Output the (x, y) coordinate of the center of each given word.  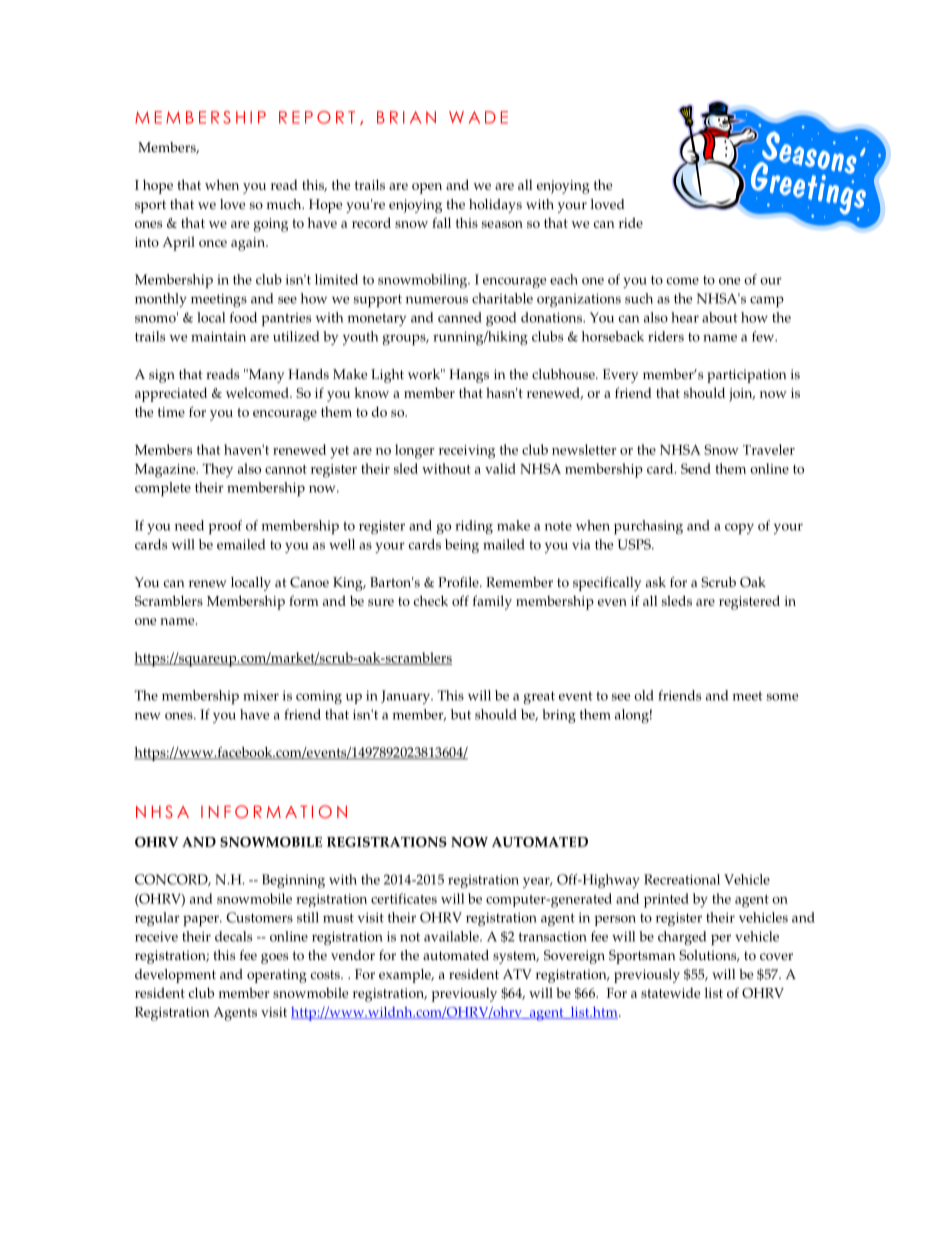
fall (441, 222)
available (452, 936)
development (175, 976)
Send (696, 468)
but (461, 714)
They (217, 470)
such (639, 298)
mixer (261, 696)
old (644, 695)
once (213, 243)
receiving (467, 452)
